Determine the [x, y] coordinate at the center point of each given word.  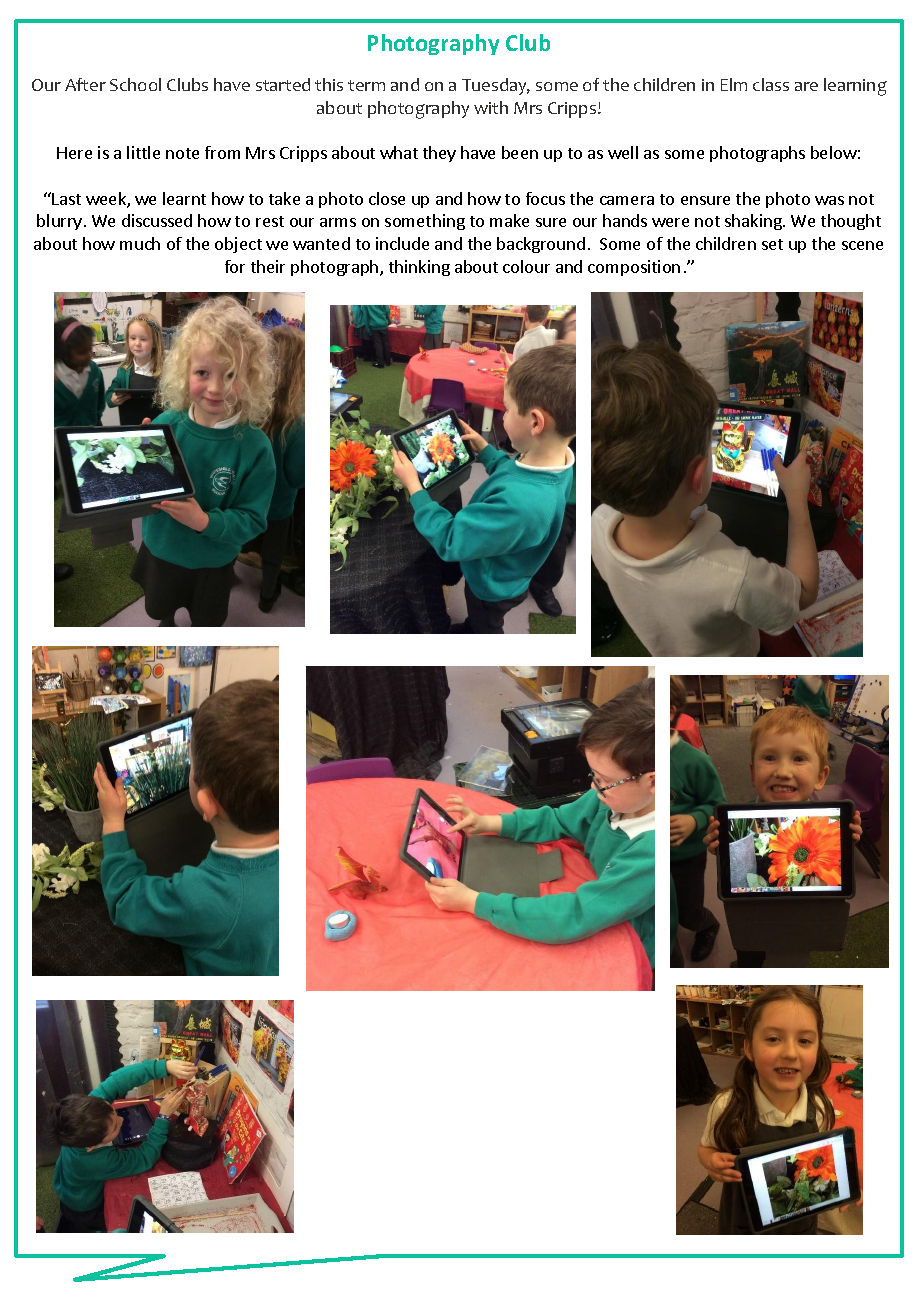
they [439, 154]
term [366, 85]
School [135, 84]
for [235, 266]
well [623, 152]
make [509, 220]
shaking [754, 222]
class [771, 84]
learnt [184, 198]
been [520, 152]
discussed [157, 220]
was [829, 200]
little [143, 152]
